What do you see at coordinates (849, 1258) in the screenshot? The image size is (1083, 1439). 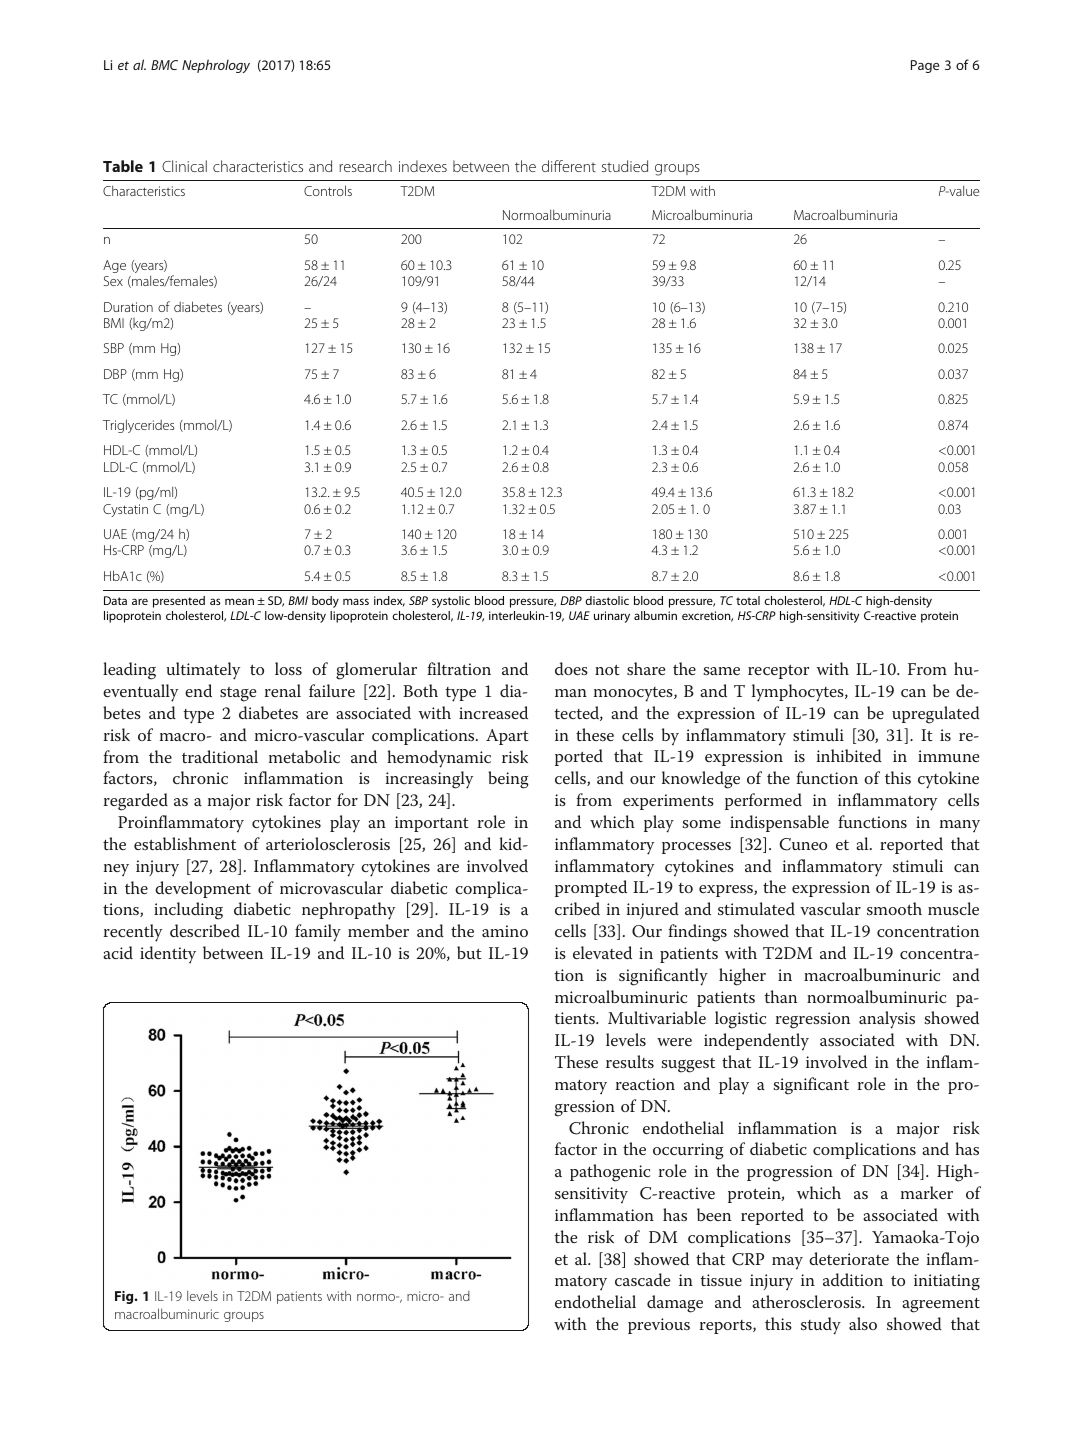 I see `deteriorate` at bounding box center [849, 1258].
